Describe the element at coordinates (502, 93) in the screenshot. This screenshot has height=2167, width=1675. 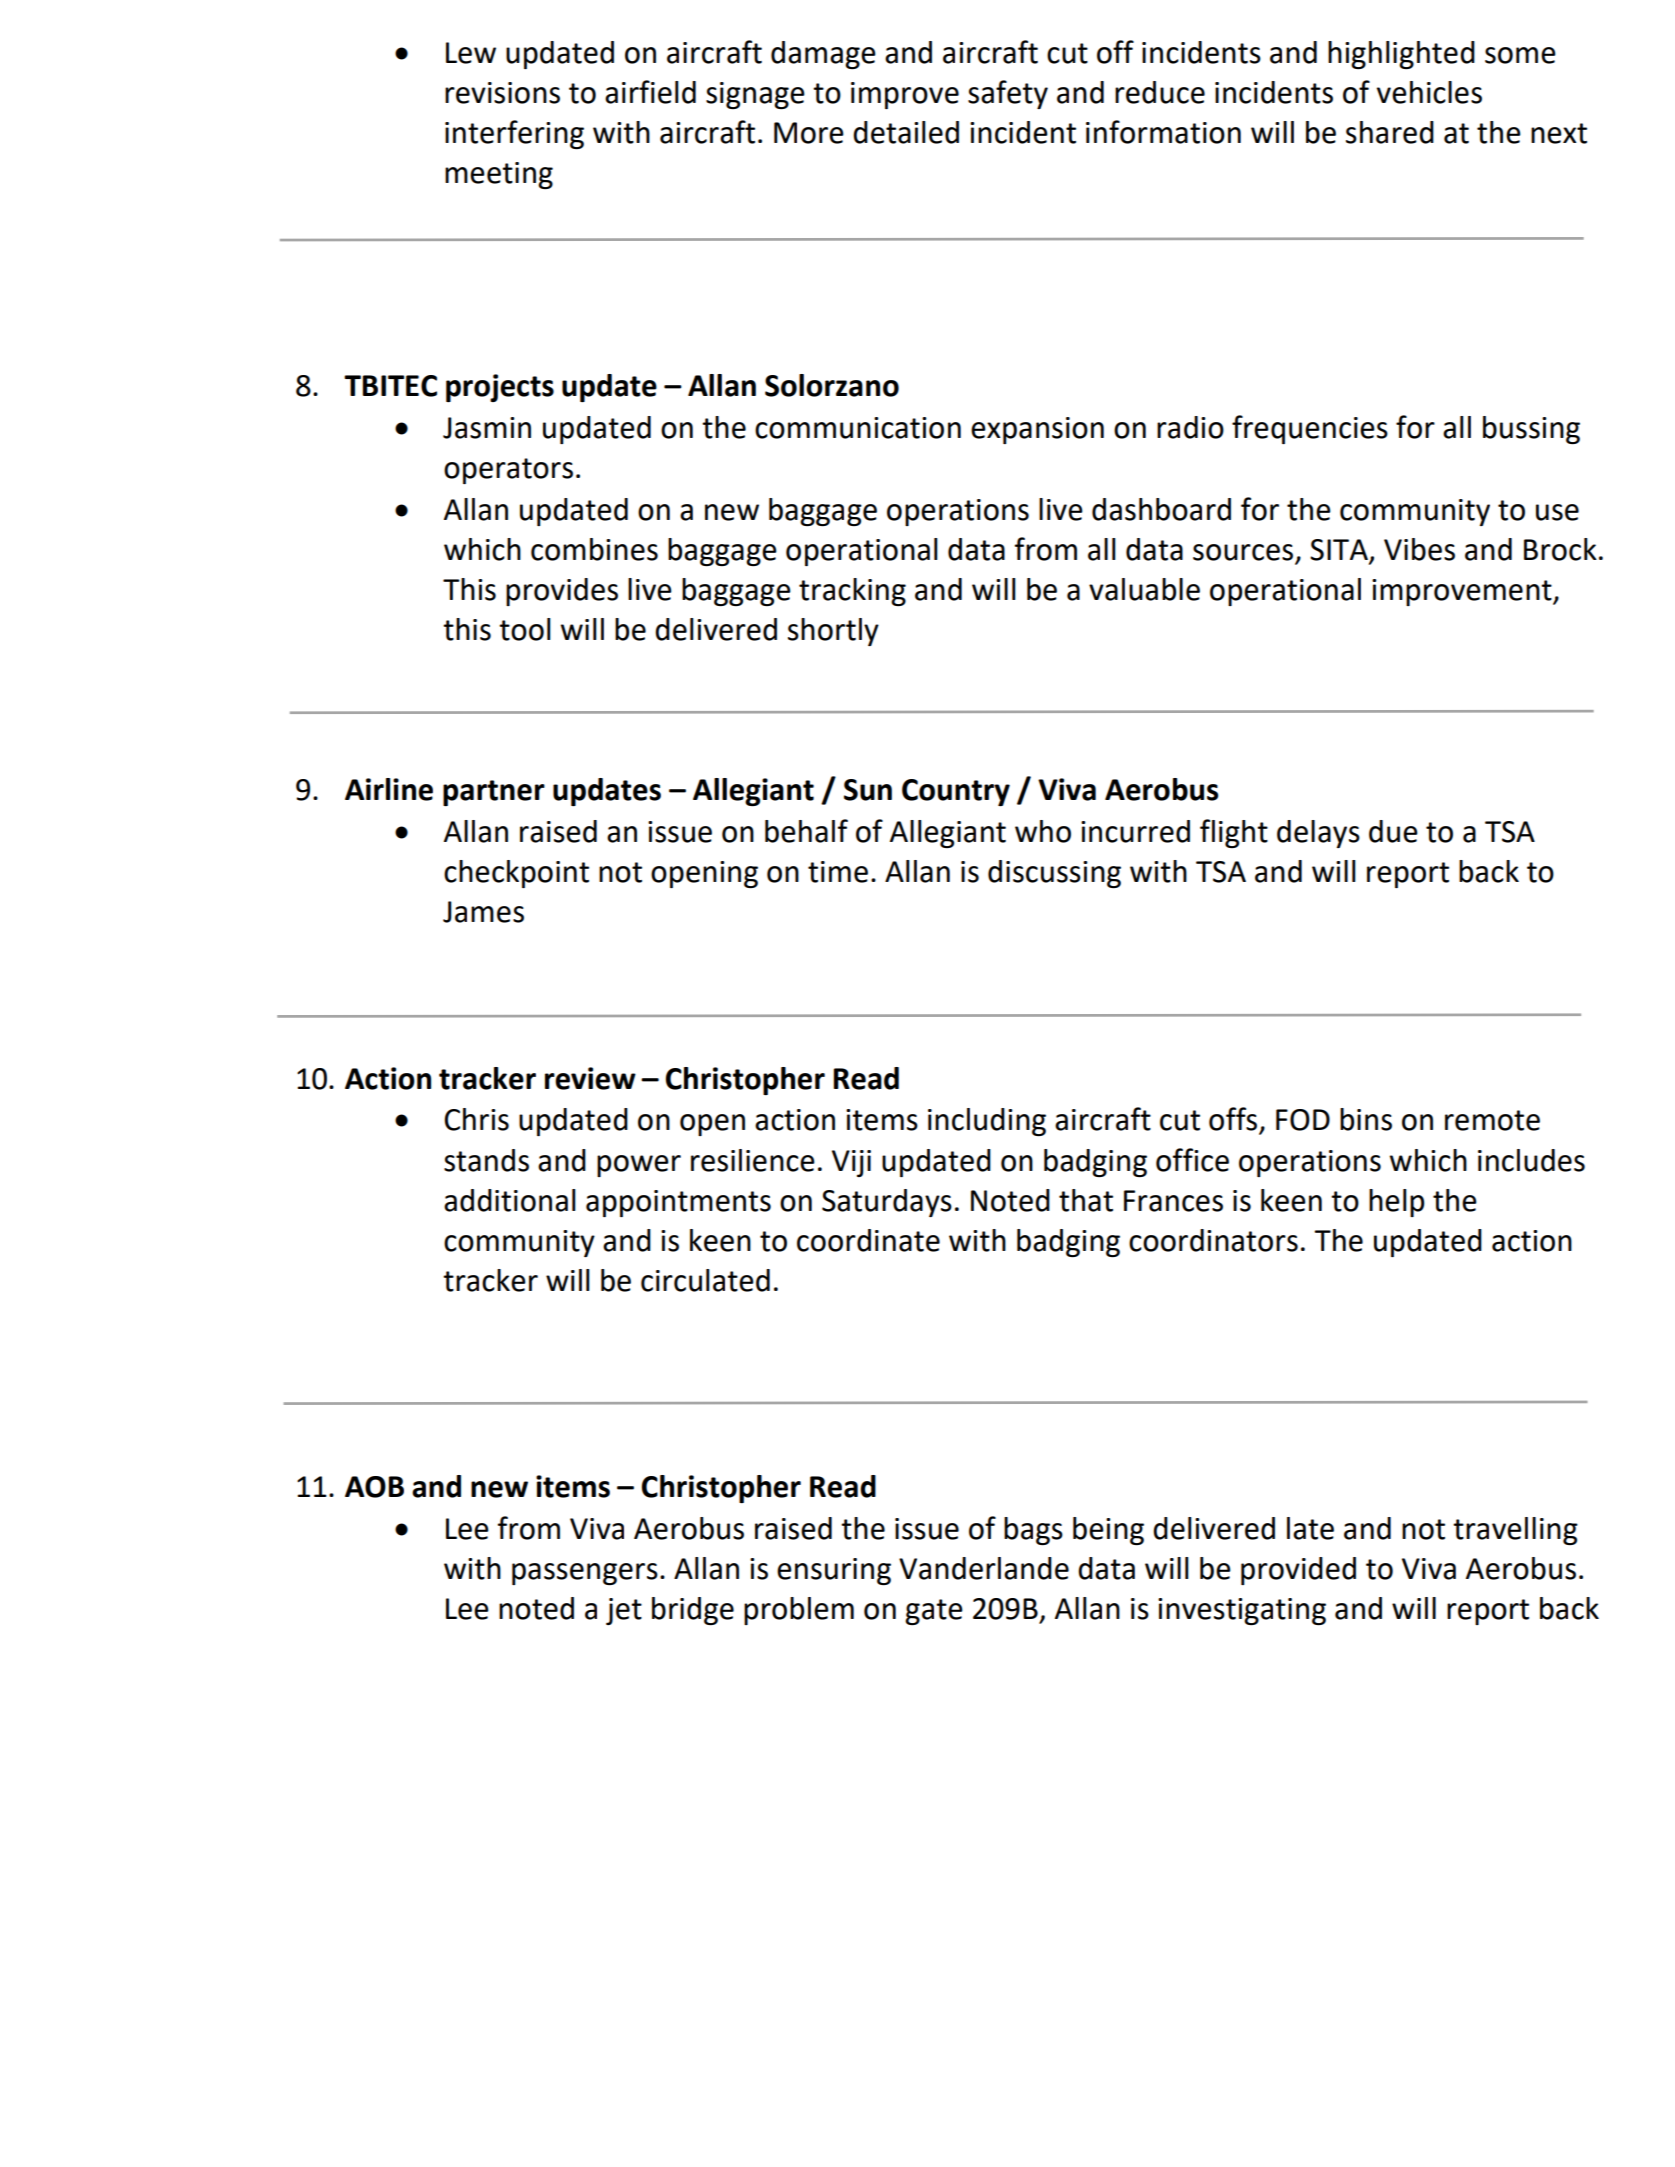
I see `revisions` at that location.
